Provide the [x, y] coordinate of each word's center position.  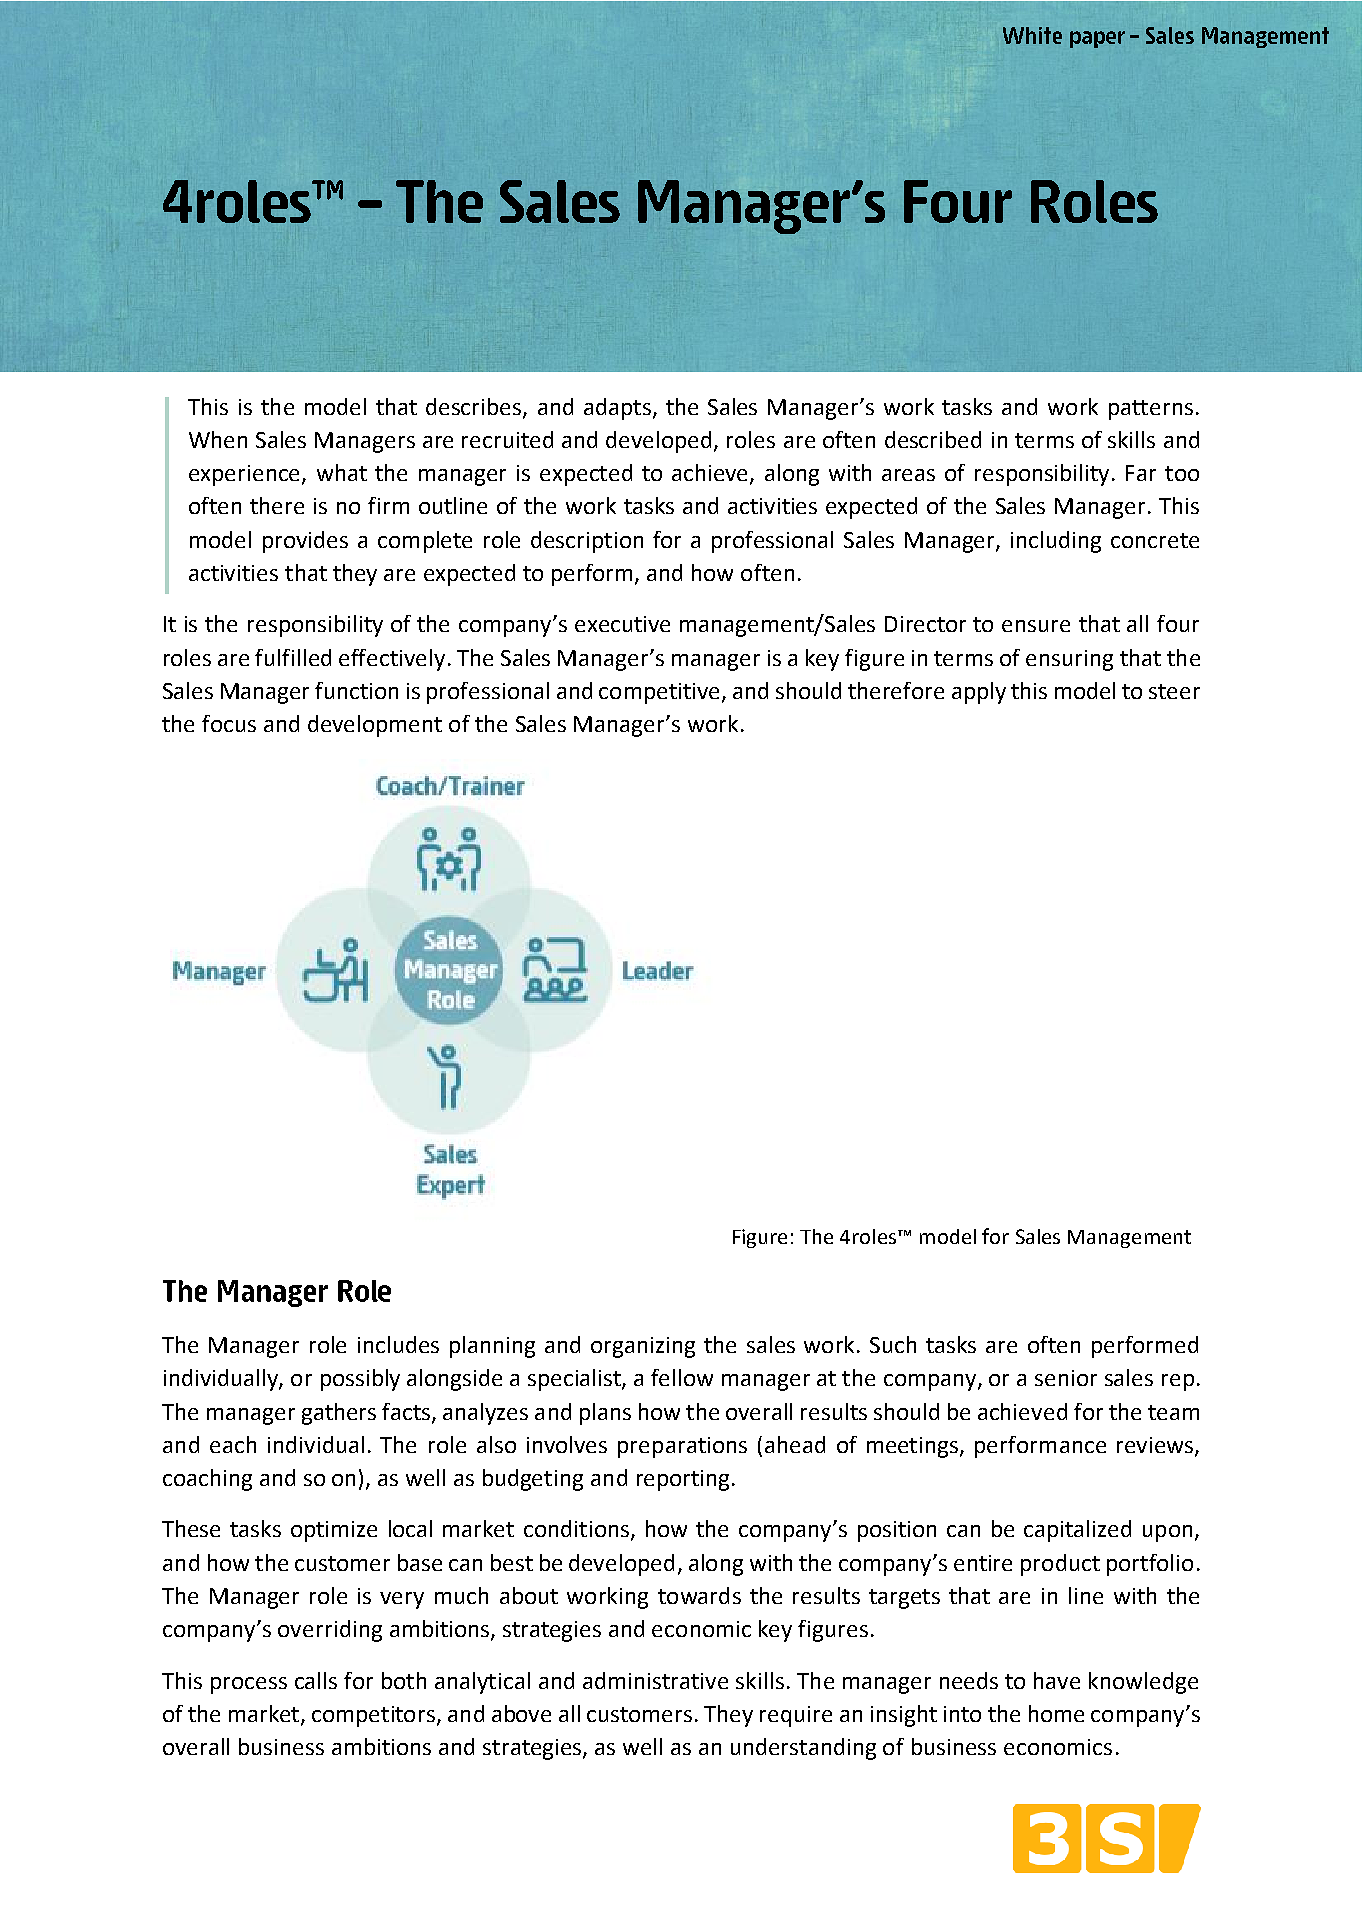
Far [1141, 473]
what [342, 472]
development [375, 726]
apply [979, 693]
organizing [643, 1347]
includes [398, 1344]
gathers [339, 1414]
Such [893, 1344]
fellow [682, 1377]
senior [1066, 1378]
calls [316, 1680]
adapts [617, 409]
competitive [659, 693]
